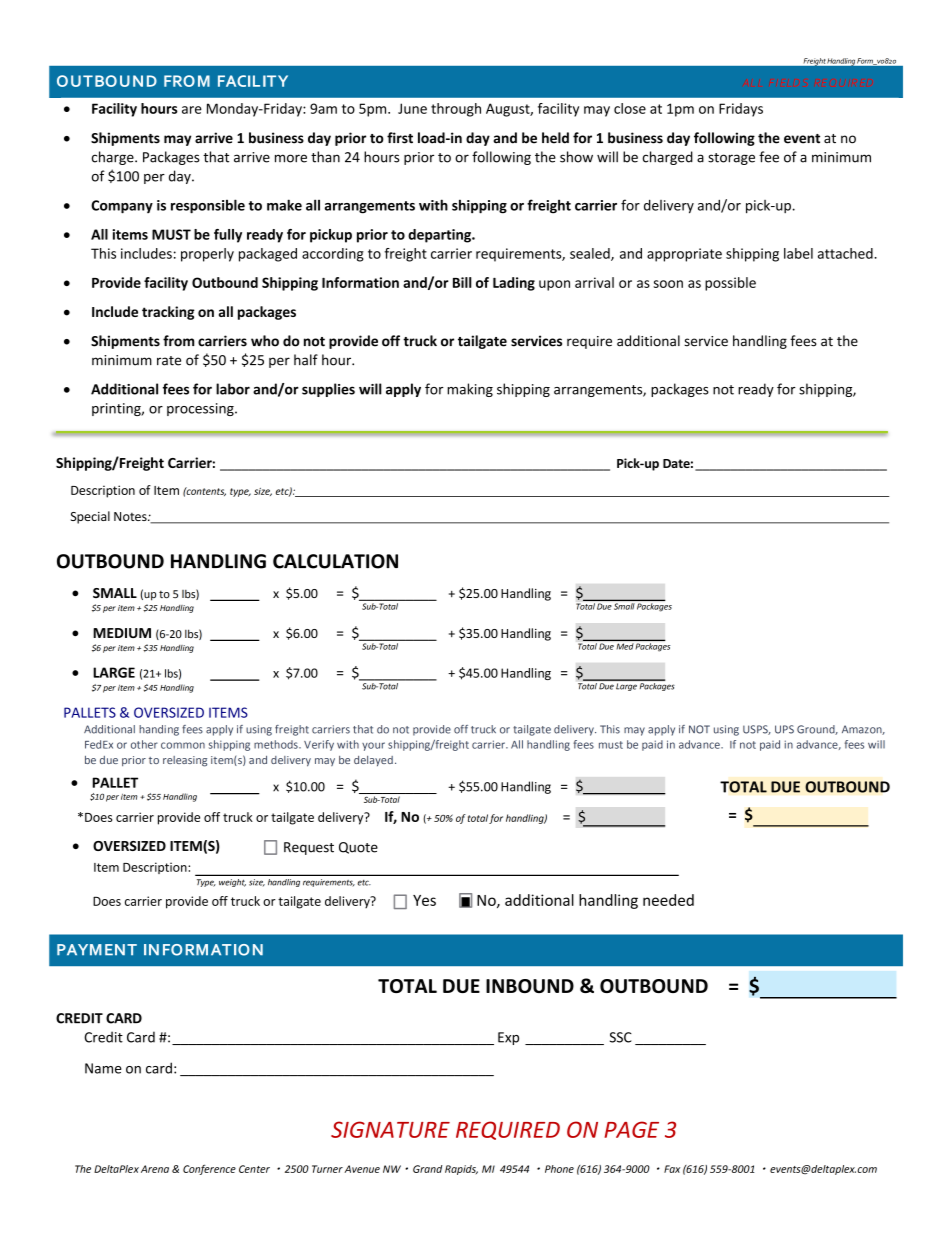  I want to click on PAYMENT, so click(97, 950).
